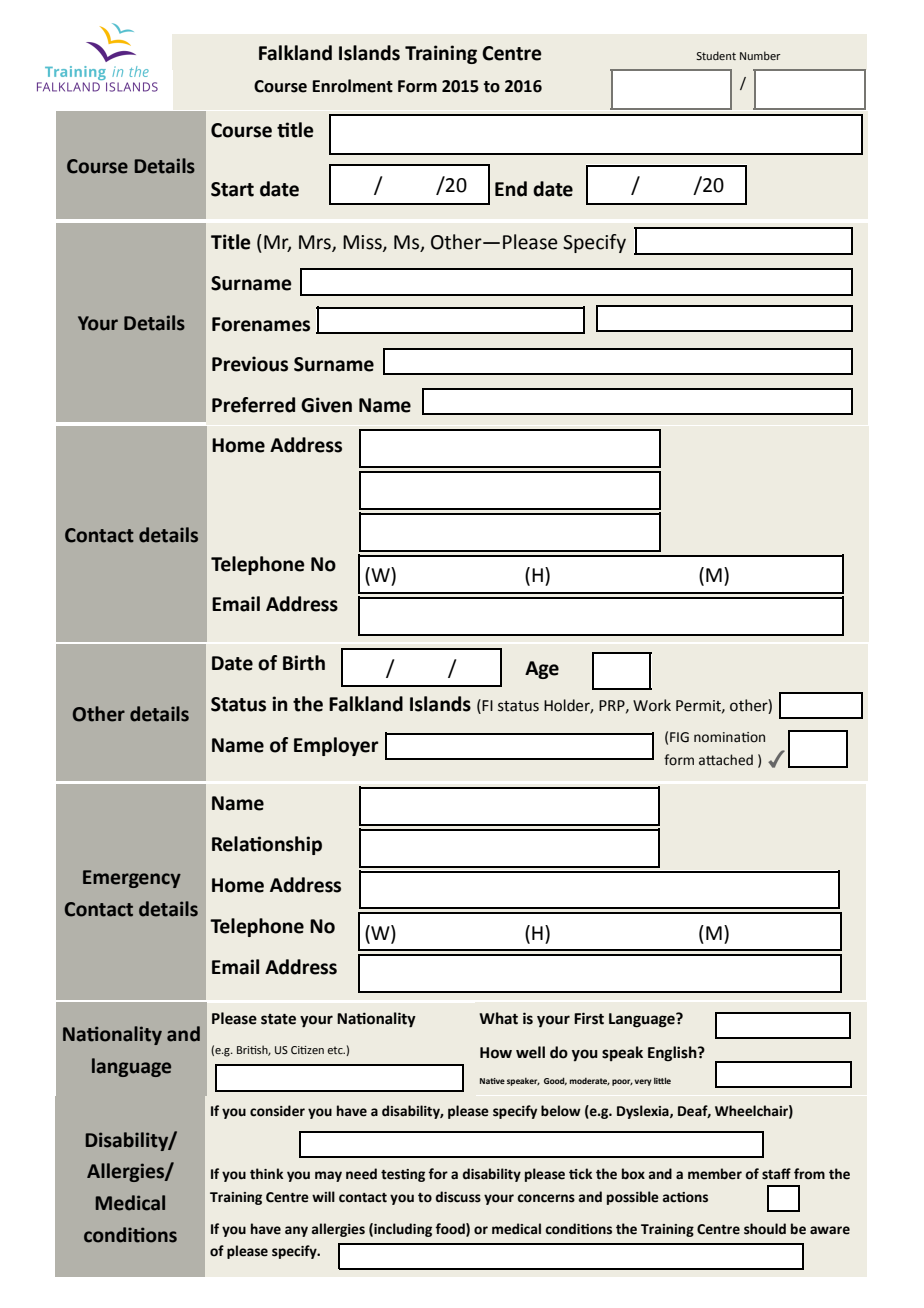  I want to click on Number, so click(760, 55).
